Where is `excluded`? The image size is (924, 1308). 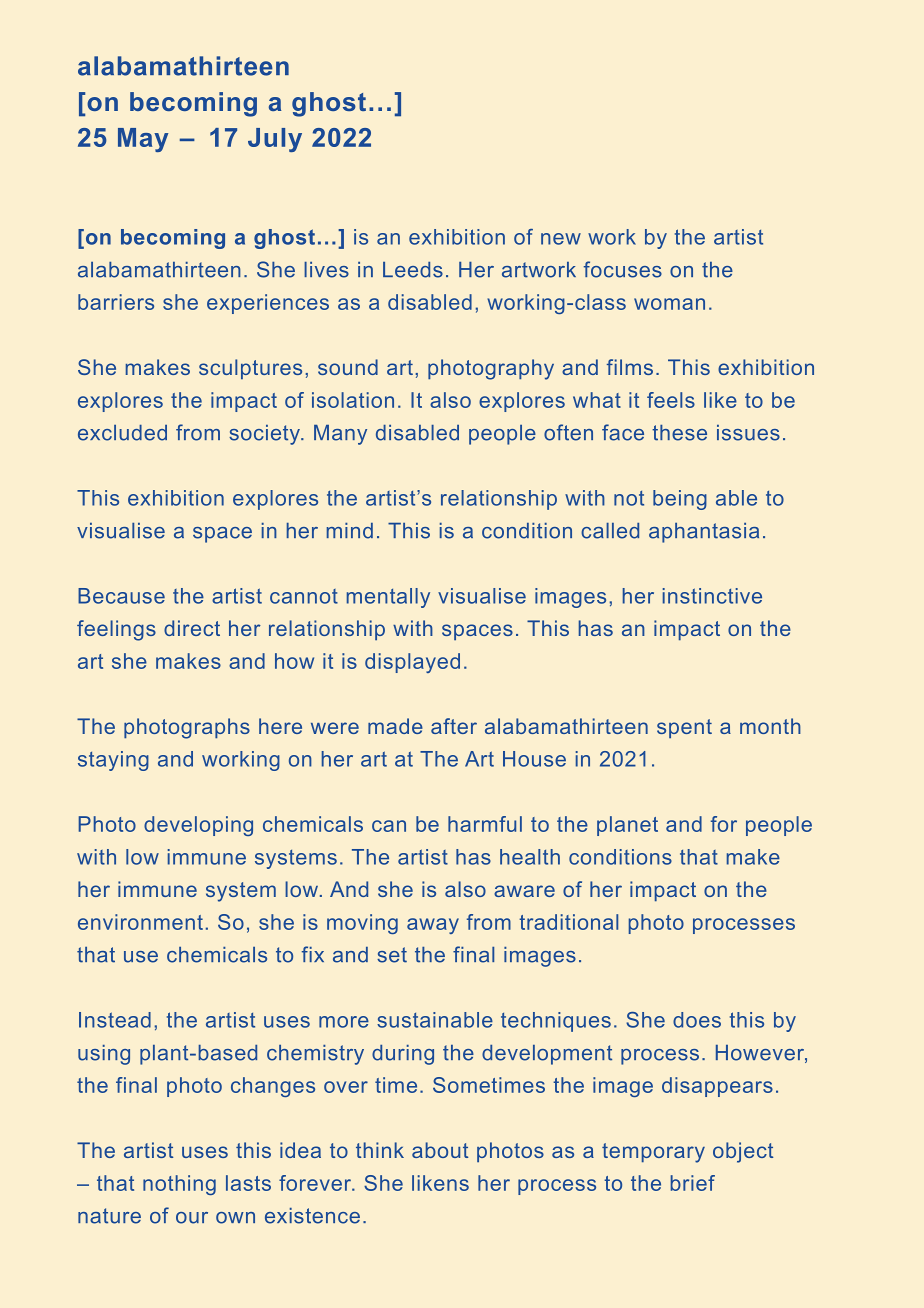 excluded is located at coordinates (122, 433).
